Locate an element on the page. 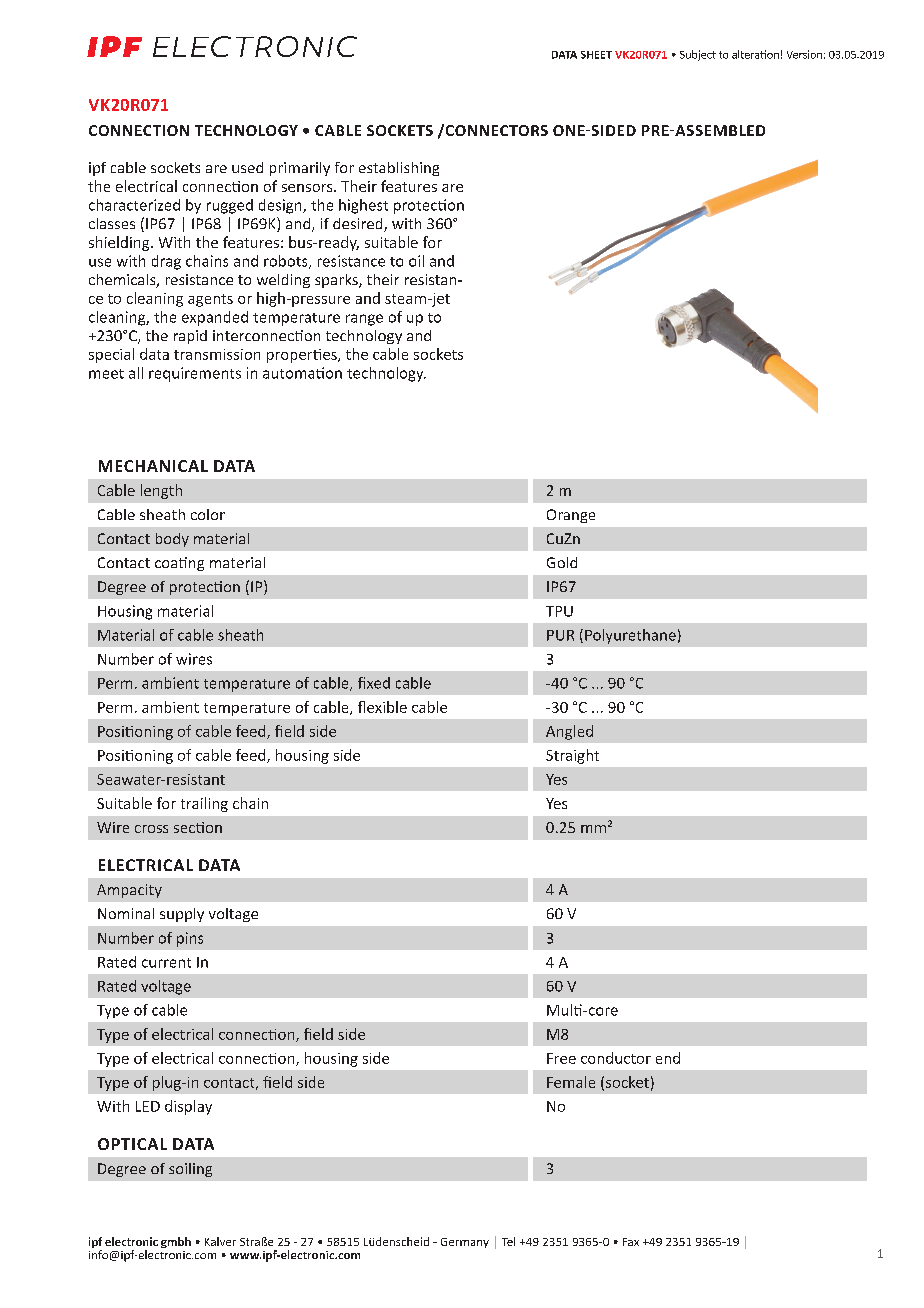  flexible is located at coordinates (382, 707).
